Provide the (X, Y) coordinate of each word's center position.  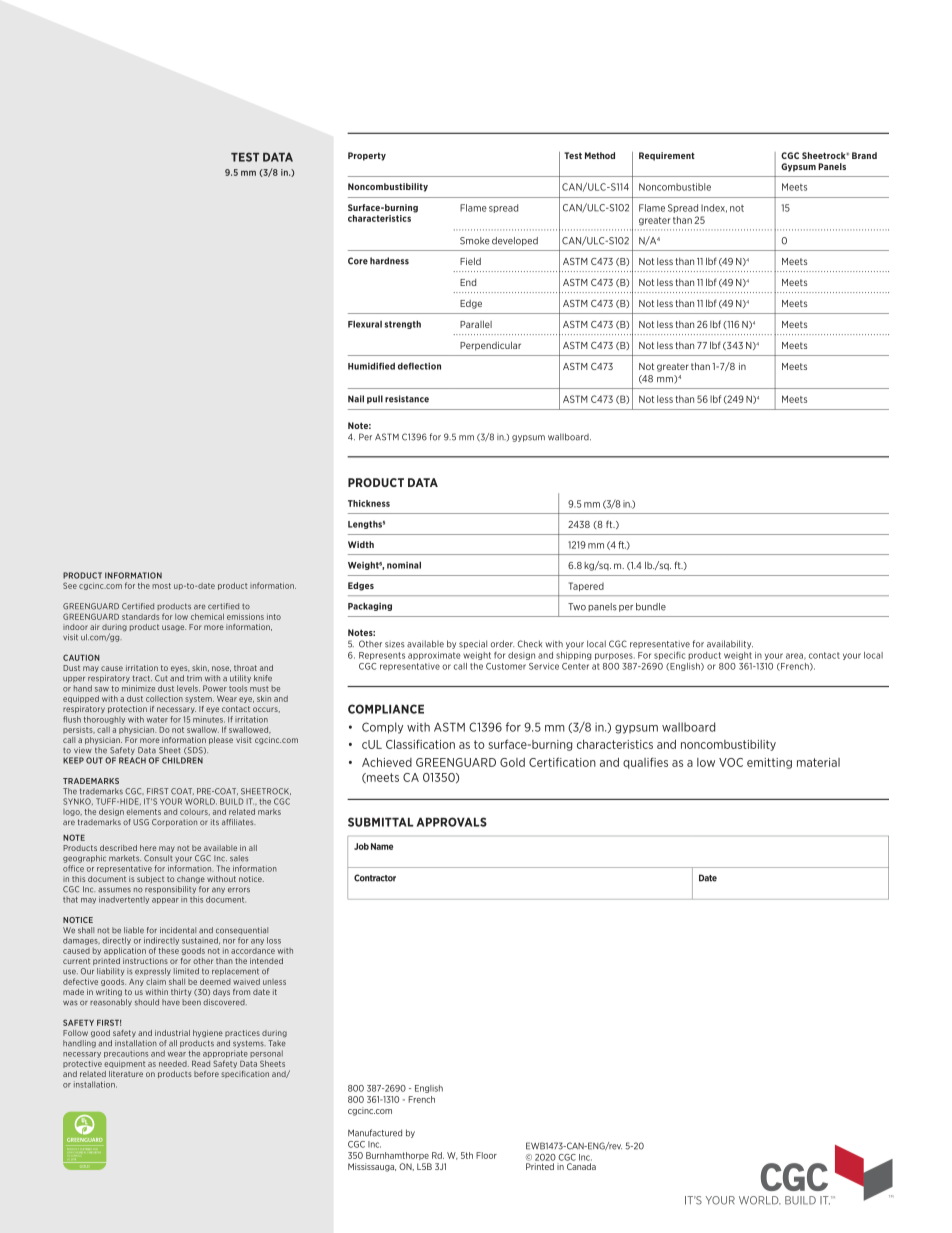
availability (730, 644)
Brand (864, 155)
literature (126, 1074)
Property (367, 156)
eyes (180, 669)
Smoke (475, 241)
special (473, 644)
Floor (486, 1155)
